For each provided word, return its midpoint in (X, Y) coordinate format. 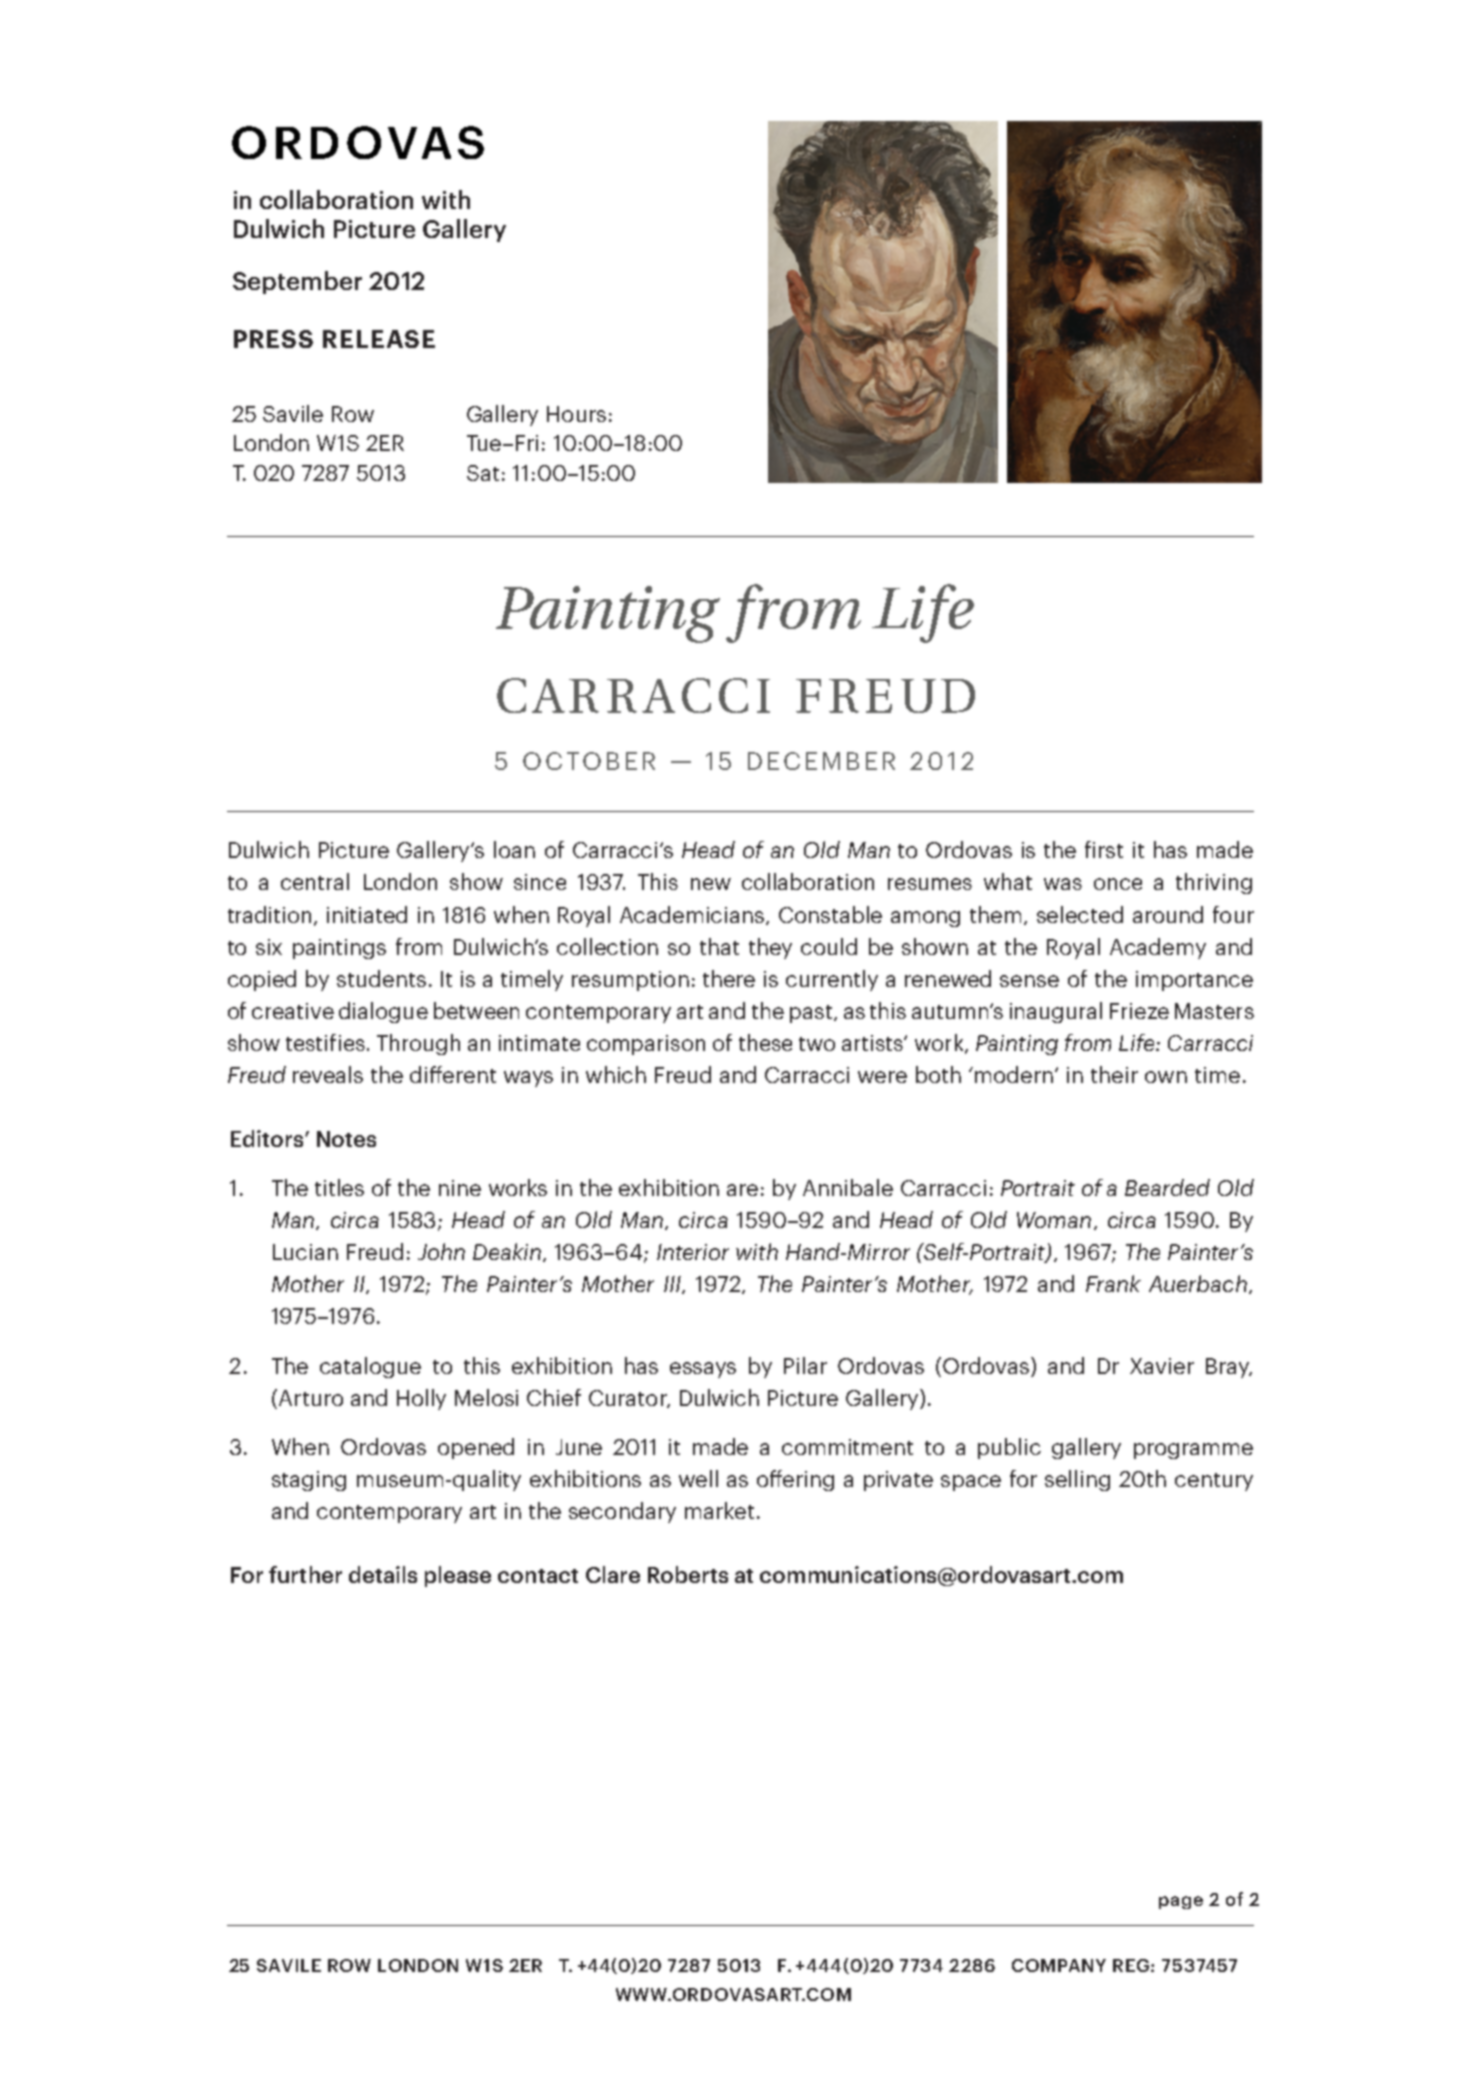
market (719, 1510)
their (1114, 1074)
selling (1077, 1480)
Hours (576, 414)
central (315, 881)
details (383, 1574)
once (1118, 884)
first (1104, 849)
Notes (346, 1139)
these (765, 1042)
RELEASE (379, 339)
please (458, 1576)
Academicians (693, 915)
